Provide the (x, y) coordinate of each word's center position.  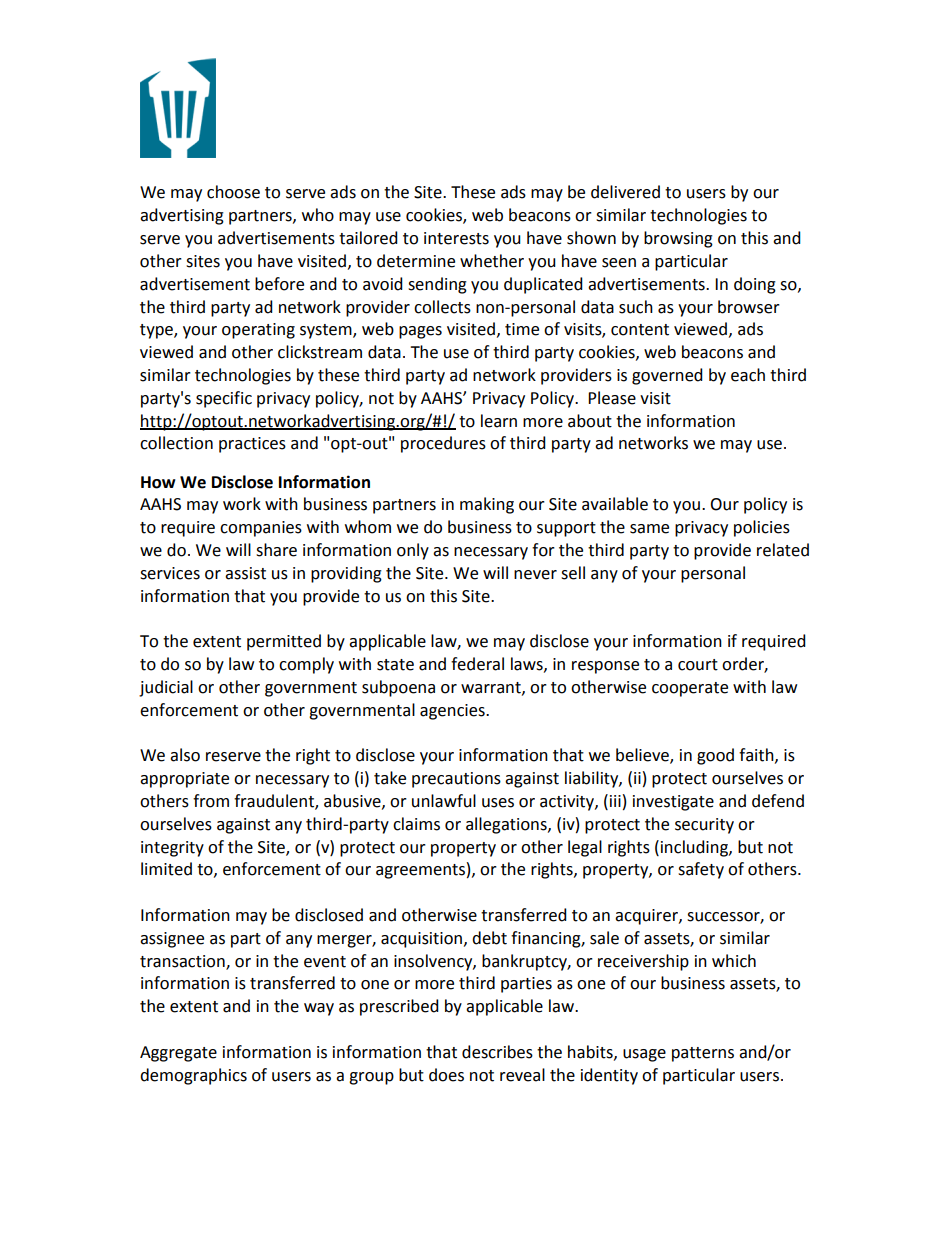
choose (233, 192)
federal (477, 664)
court (698, 665)
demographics (193, 1076)
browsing (678, 239)
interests (456, 238)
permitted (284, 642)
